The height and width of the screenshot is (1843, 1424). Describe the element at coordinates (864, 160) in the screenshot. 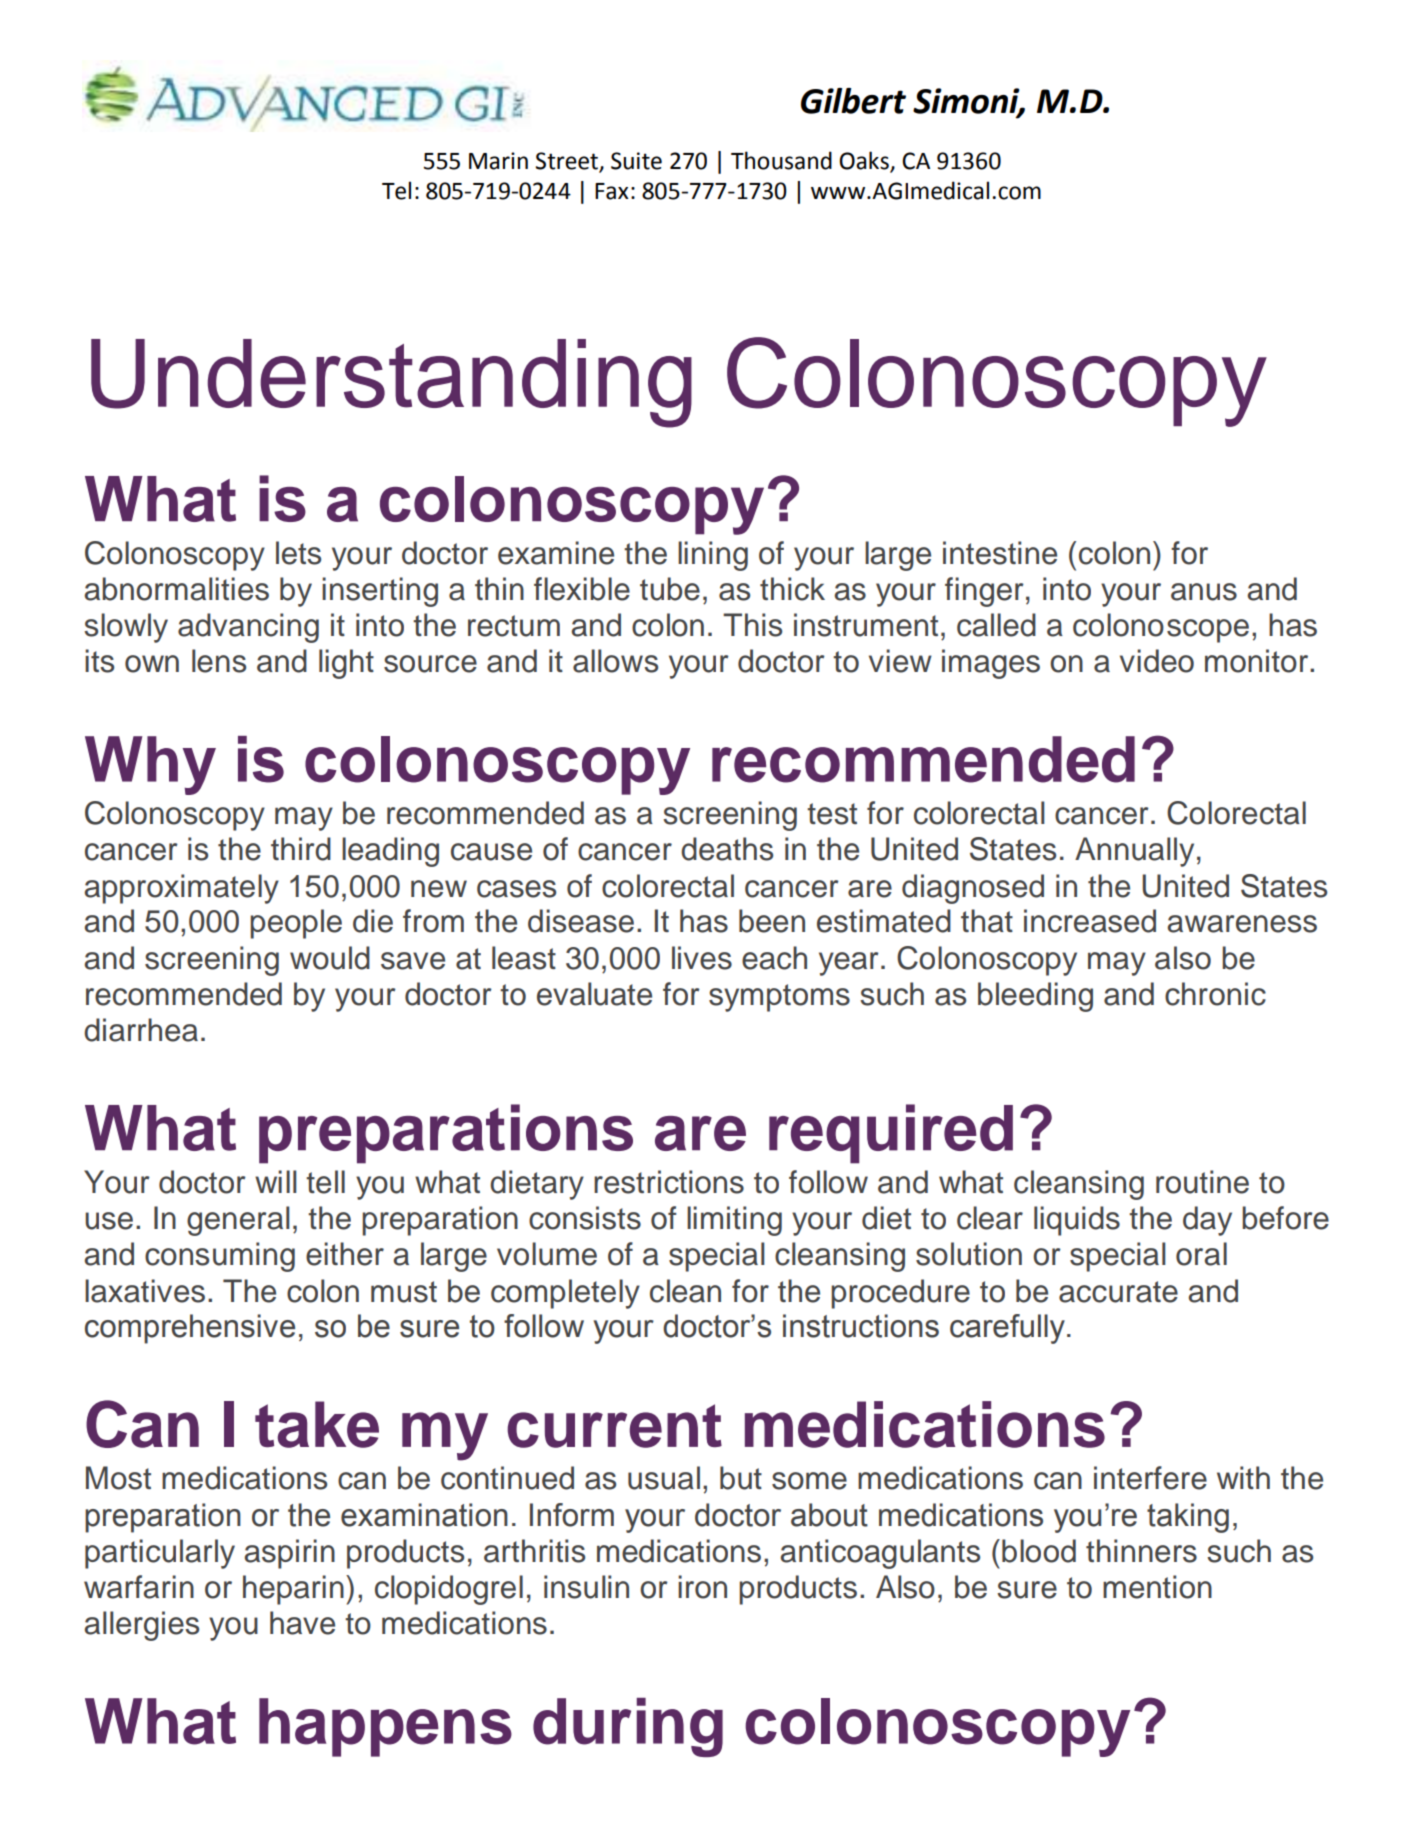

I see `Oaks` at that location.
